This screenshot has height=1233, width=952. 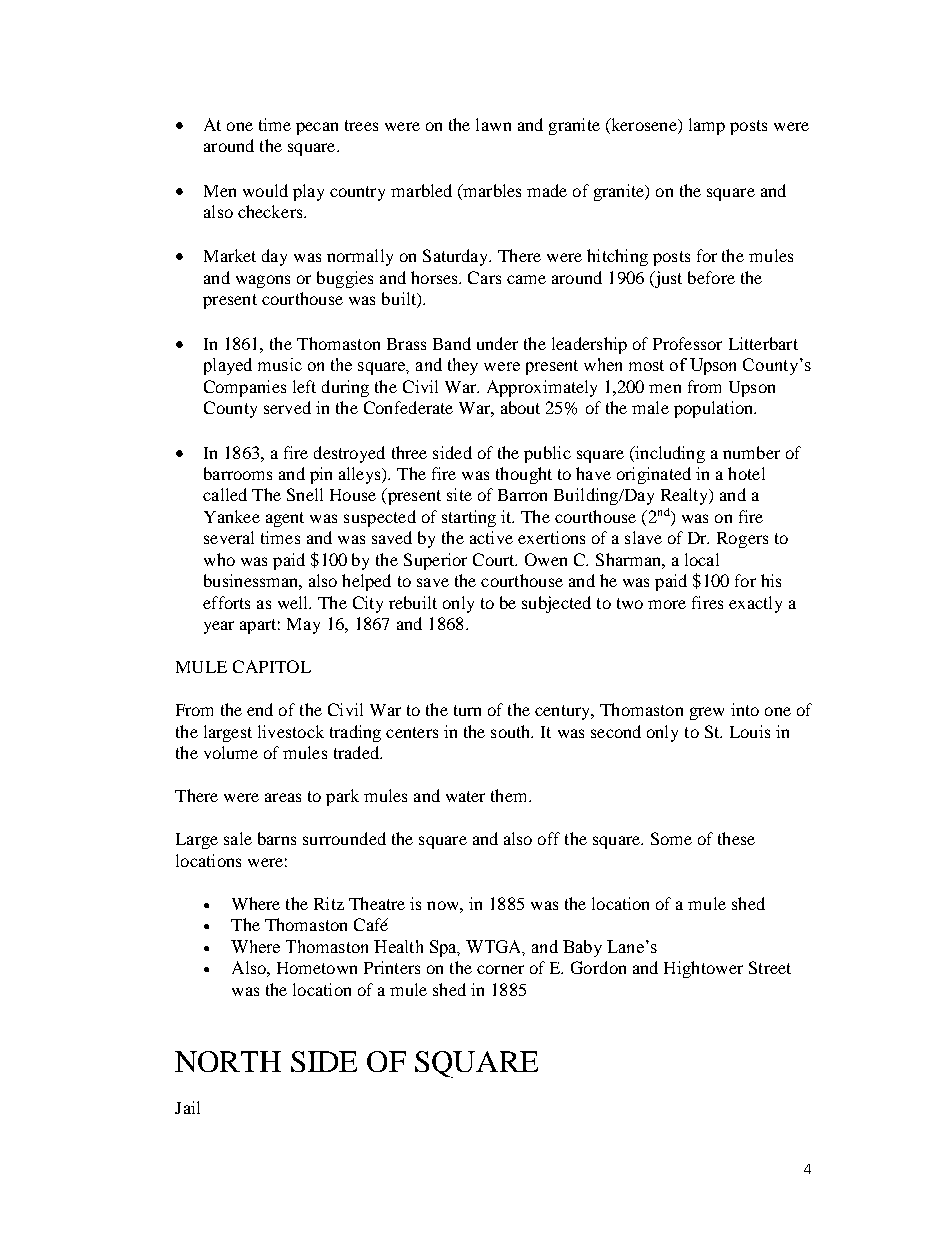 What do you see at coordinates (493, 124) in the screenshot?
I see `lawn` at bounding box center [493, 124].
